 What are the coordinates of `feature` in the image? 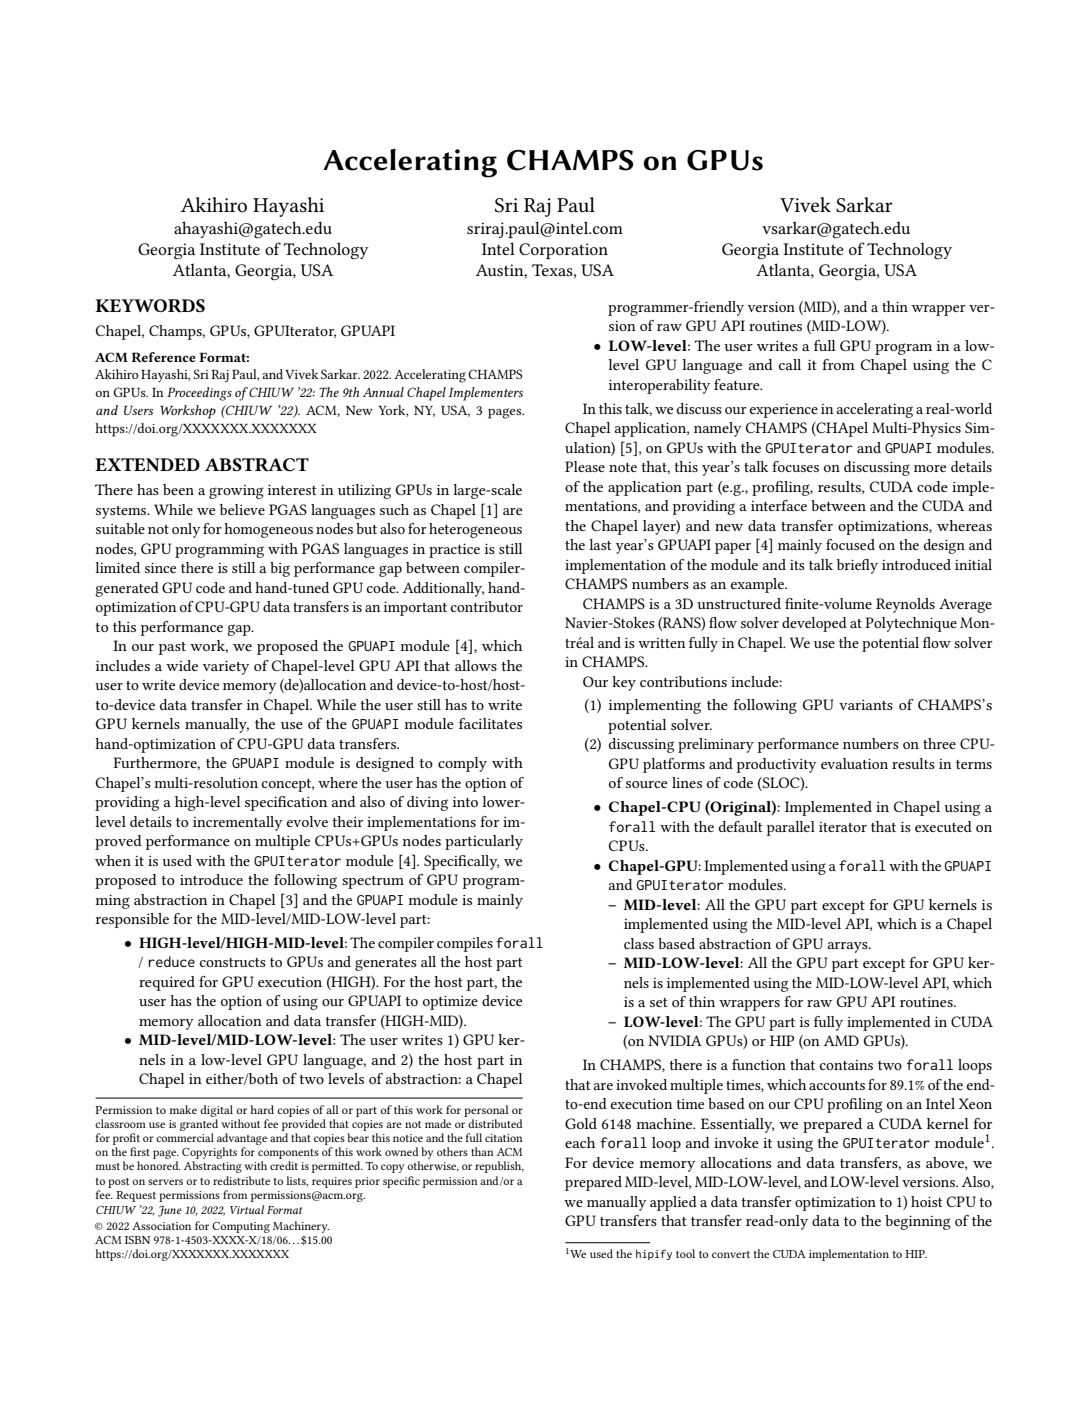 It's located at (738, 384).
